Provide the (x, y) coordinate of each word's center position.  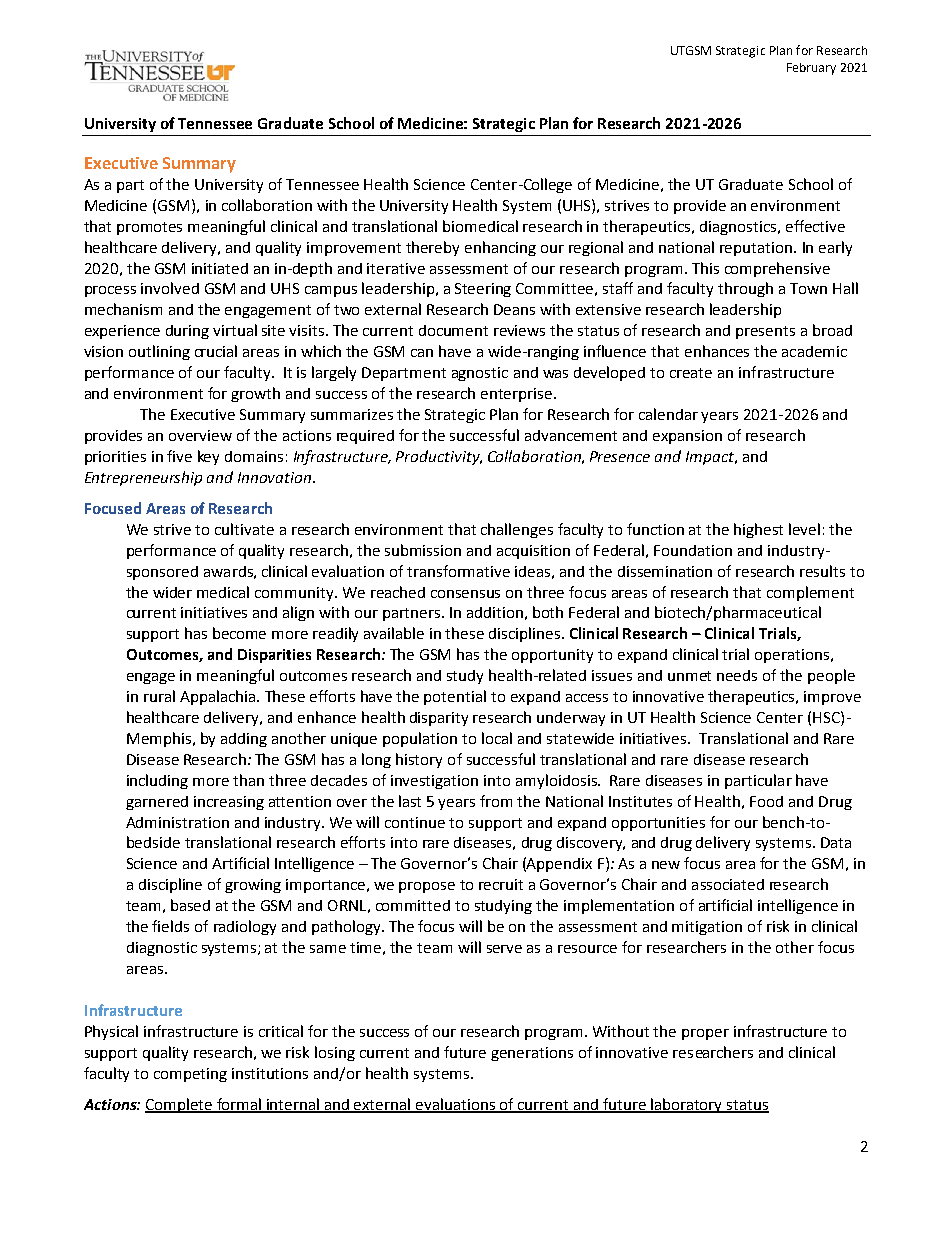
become (239, 633)
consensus (465, 594)
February (811, 69)
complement (810, 593)
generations (532, 1054)
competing (190, 1075)
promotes (149, 228)
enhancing (500, 248)
